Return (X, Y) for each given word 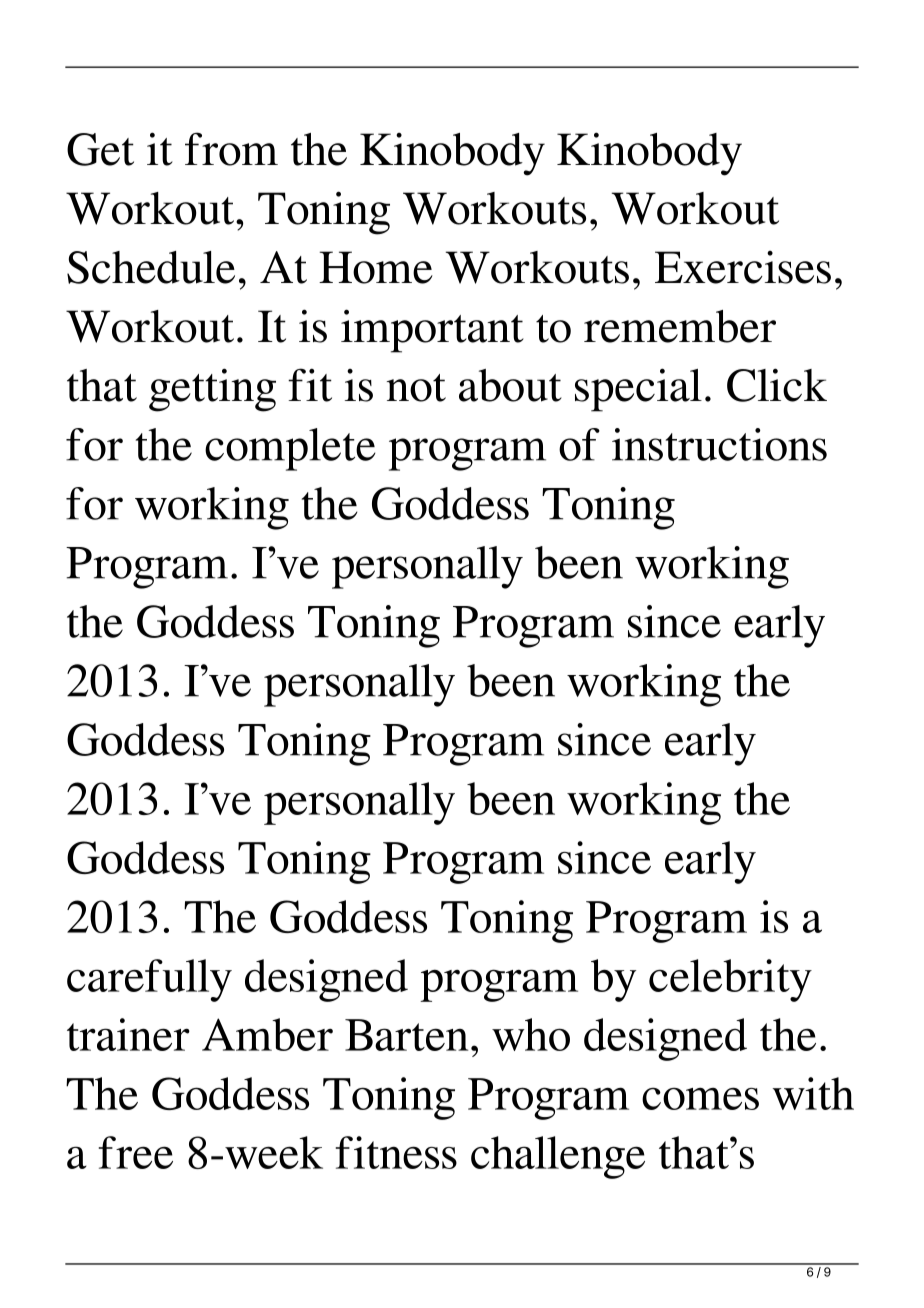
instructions (719, 444)
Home (376, 267)
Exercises (743, 267)
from (231, 149)
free (136, 1152)
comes (700, 1098)
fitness (396, 1152)
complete (290, 449)
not (416, 388)
